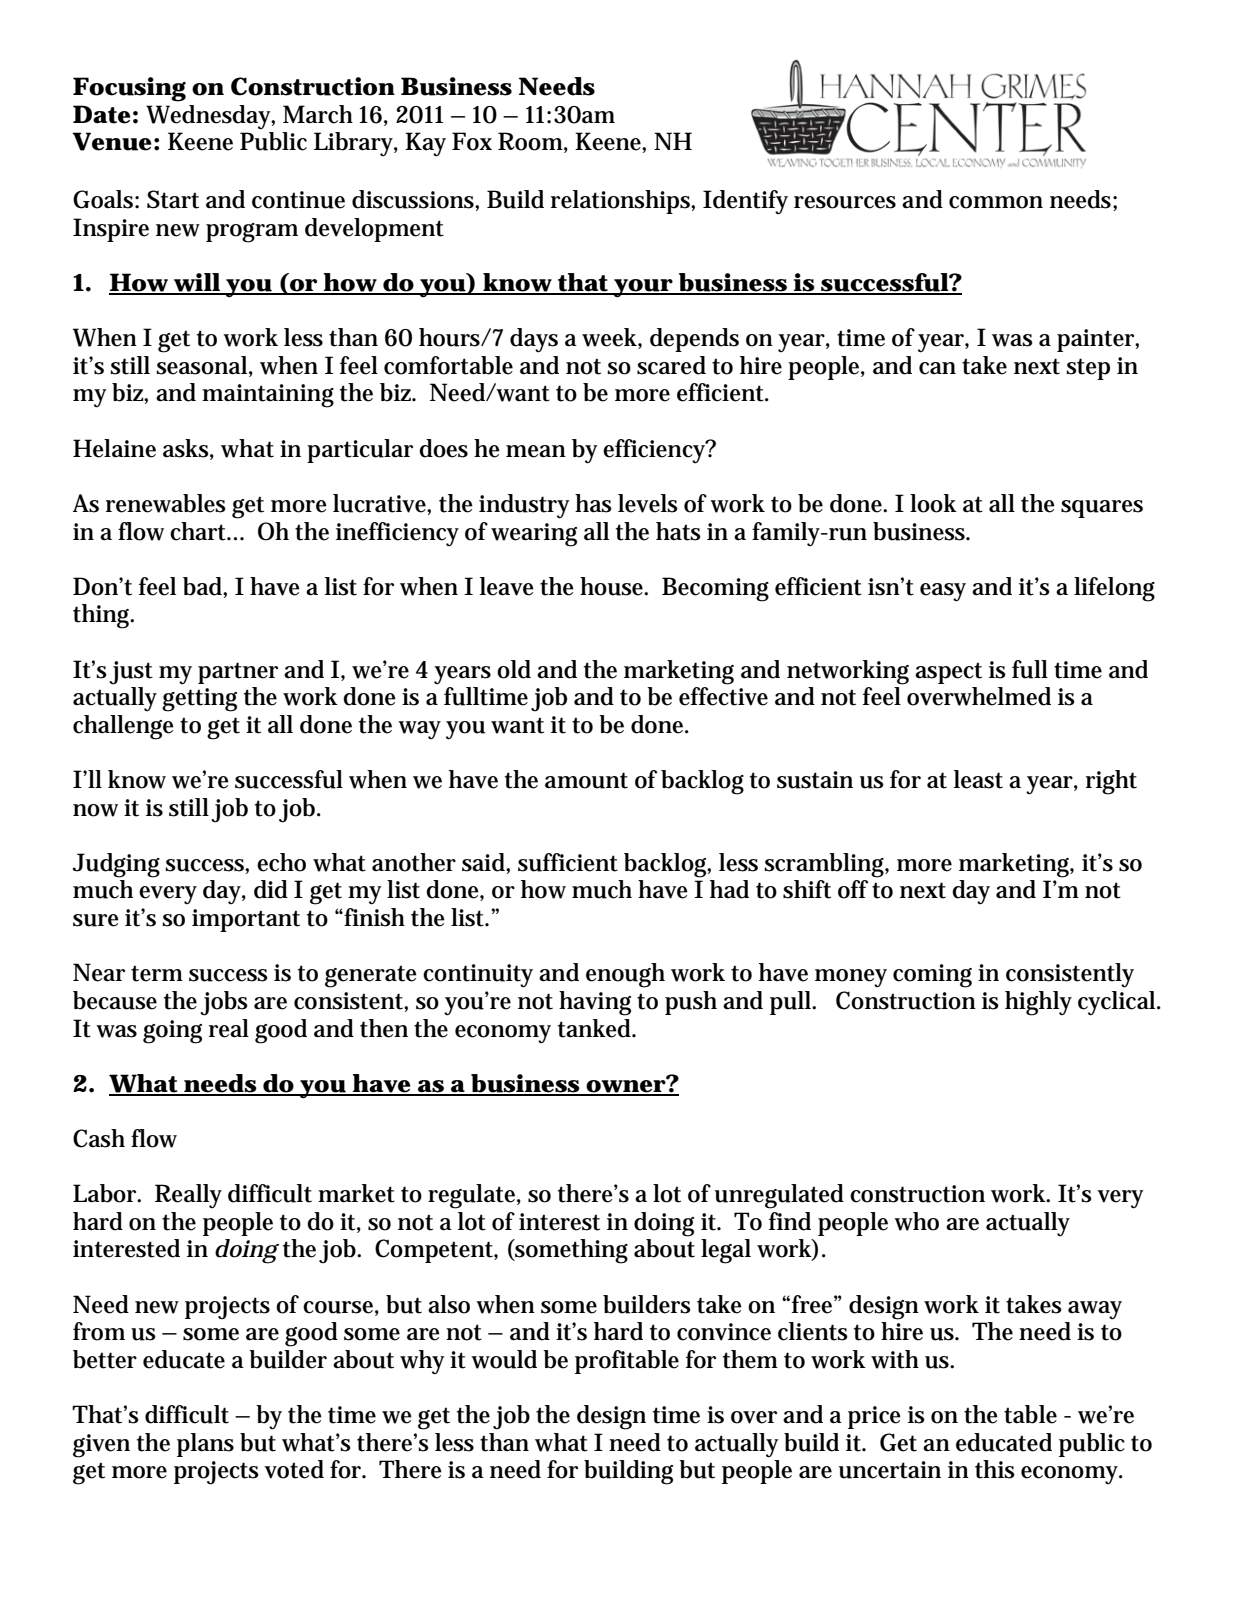 The width and height of the document is (1240, 1604). What do you see at coordinates (586, 780) in the document?
I see `amount` at bounding box center [586, 780].
